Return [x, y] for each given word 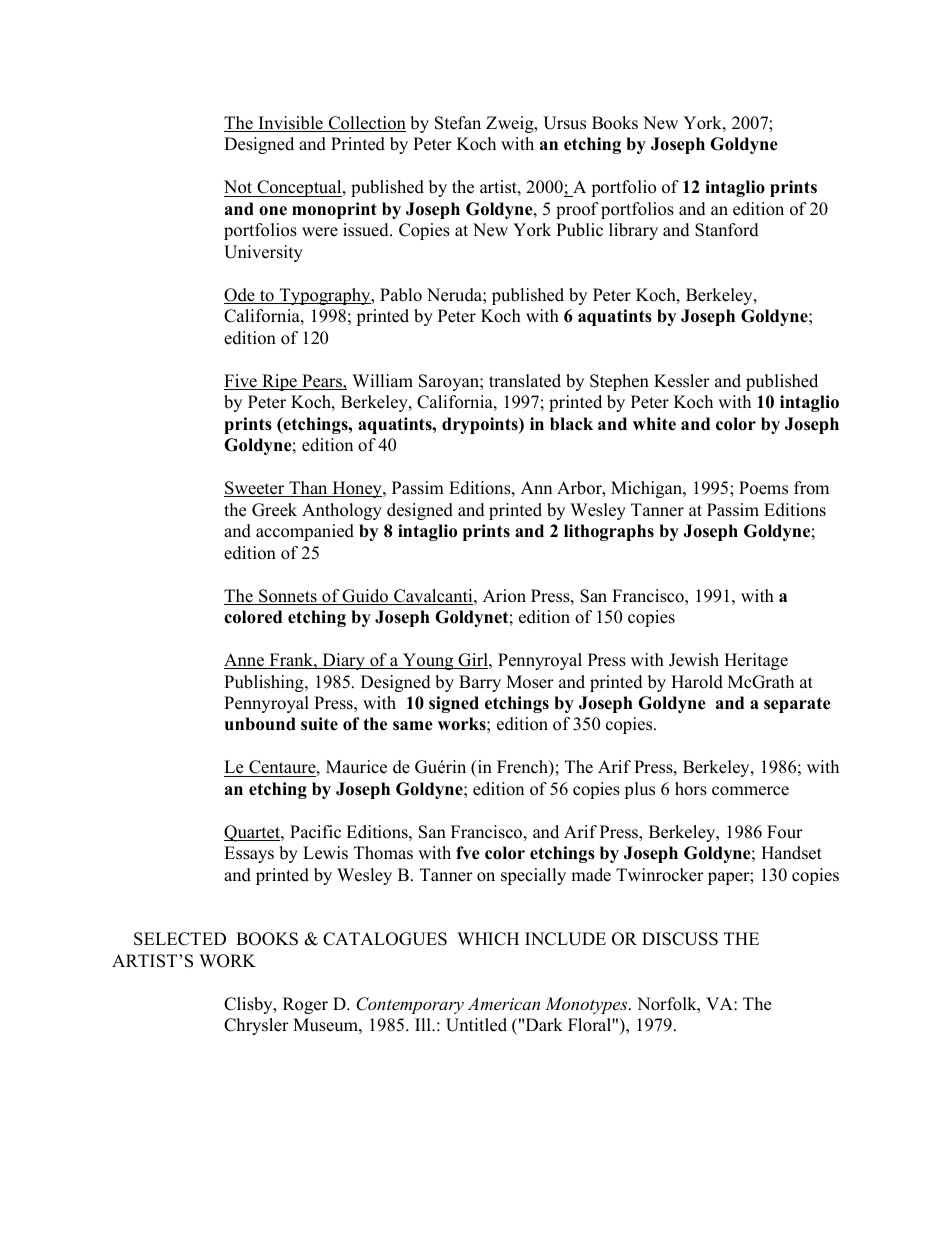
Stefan [458, 123]
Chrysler [256, 1026]
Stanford [727, 230]
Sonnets [288, 597]
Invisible [290, 124]
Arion [504, 596]
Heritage [756, 661]
